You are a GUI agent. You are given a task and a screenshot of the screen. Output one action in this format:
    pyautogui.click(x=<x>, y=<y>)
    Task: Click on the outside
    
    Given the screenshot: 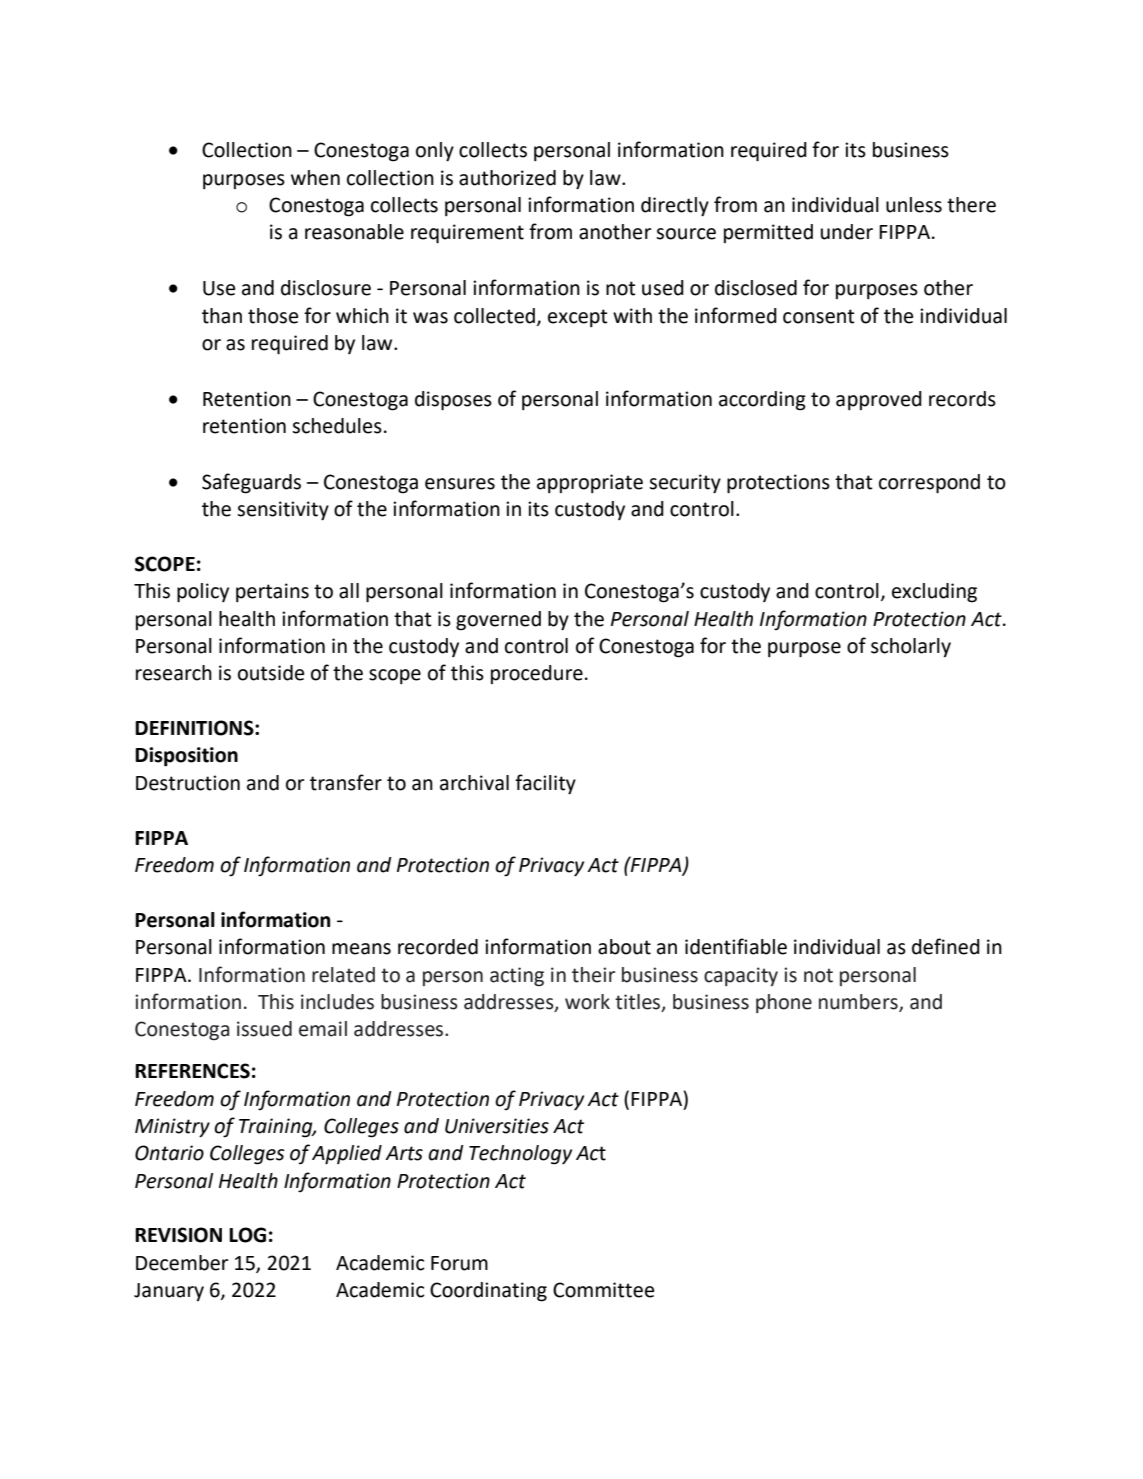 What is the action you would take?
    pyautogui.click(x=271, y=673)
